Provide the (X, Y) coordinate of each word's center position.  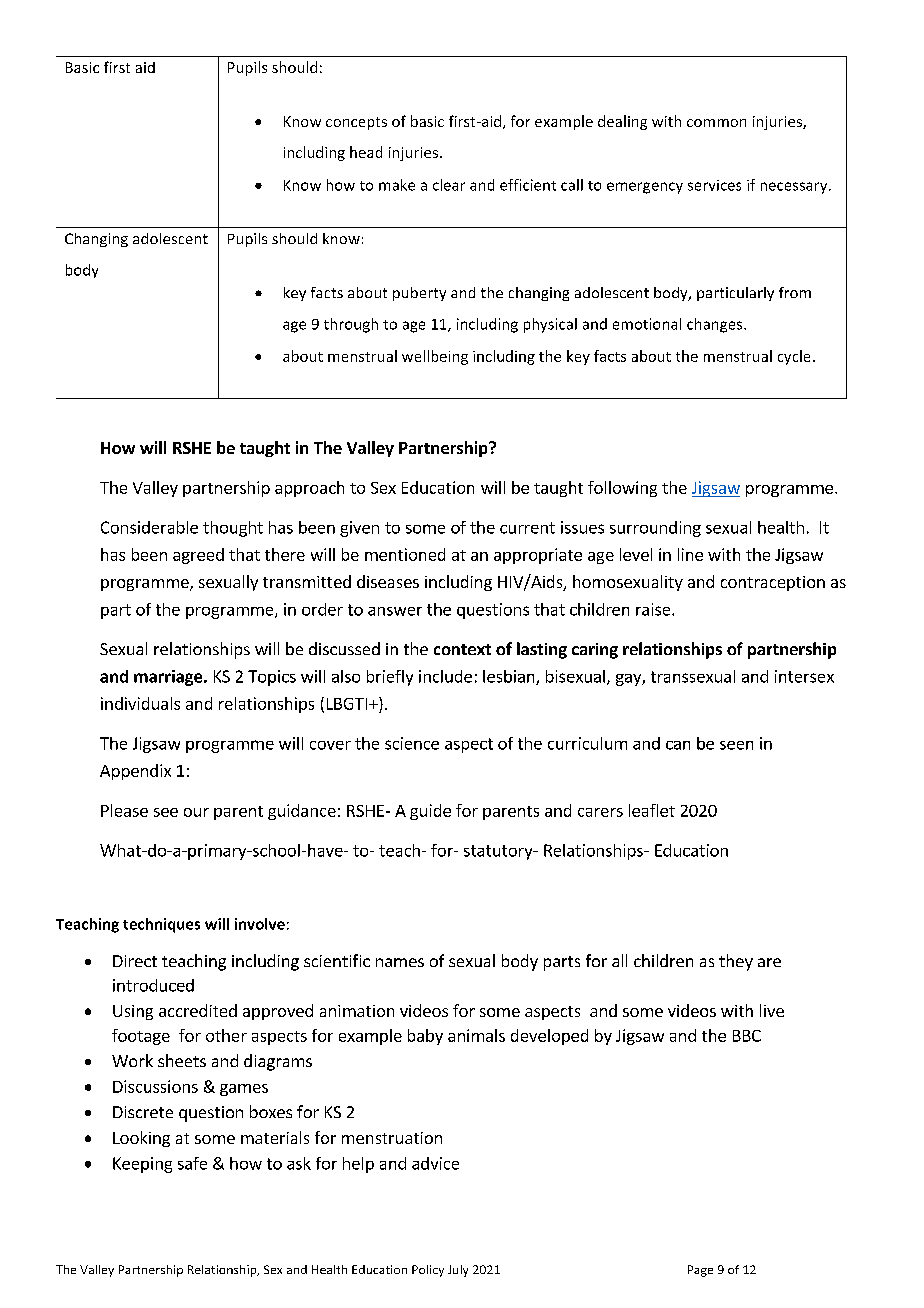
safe (192, 1163)
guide (430, 812)
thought (233, 529)
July (458, 1271)
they (736, 962)
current (527, 528)
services (714, 185)
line (690, 554)
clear (449, 185)
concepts (356, 123)
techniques (161, 925)
